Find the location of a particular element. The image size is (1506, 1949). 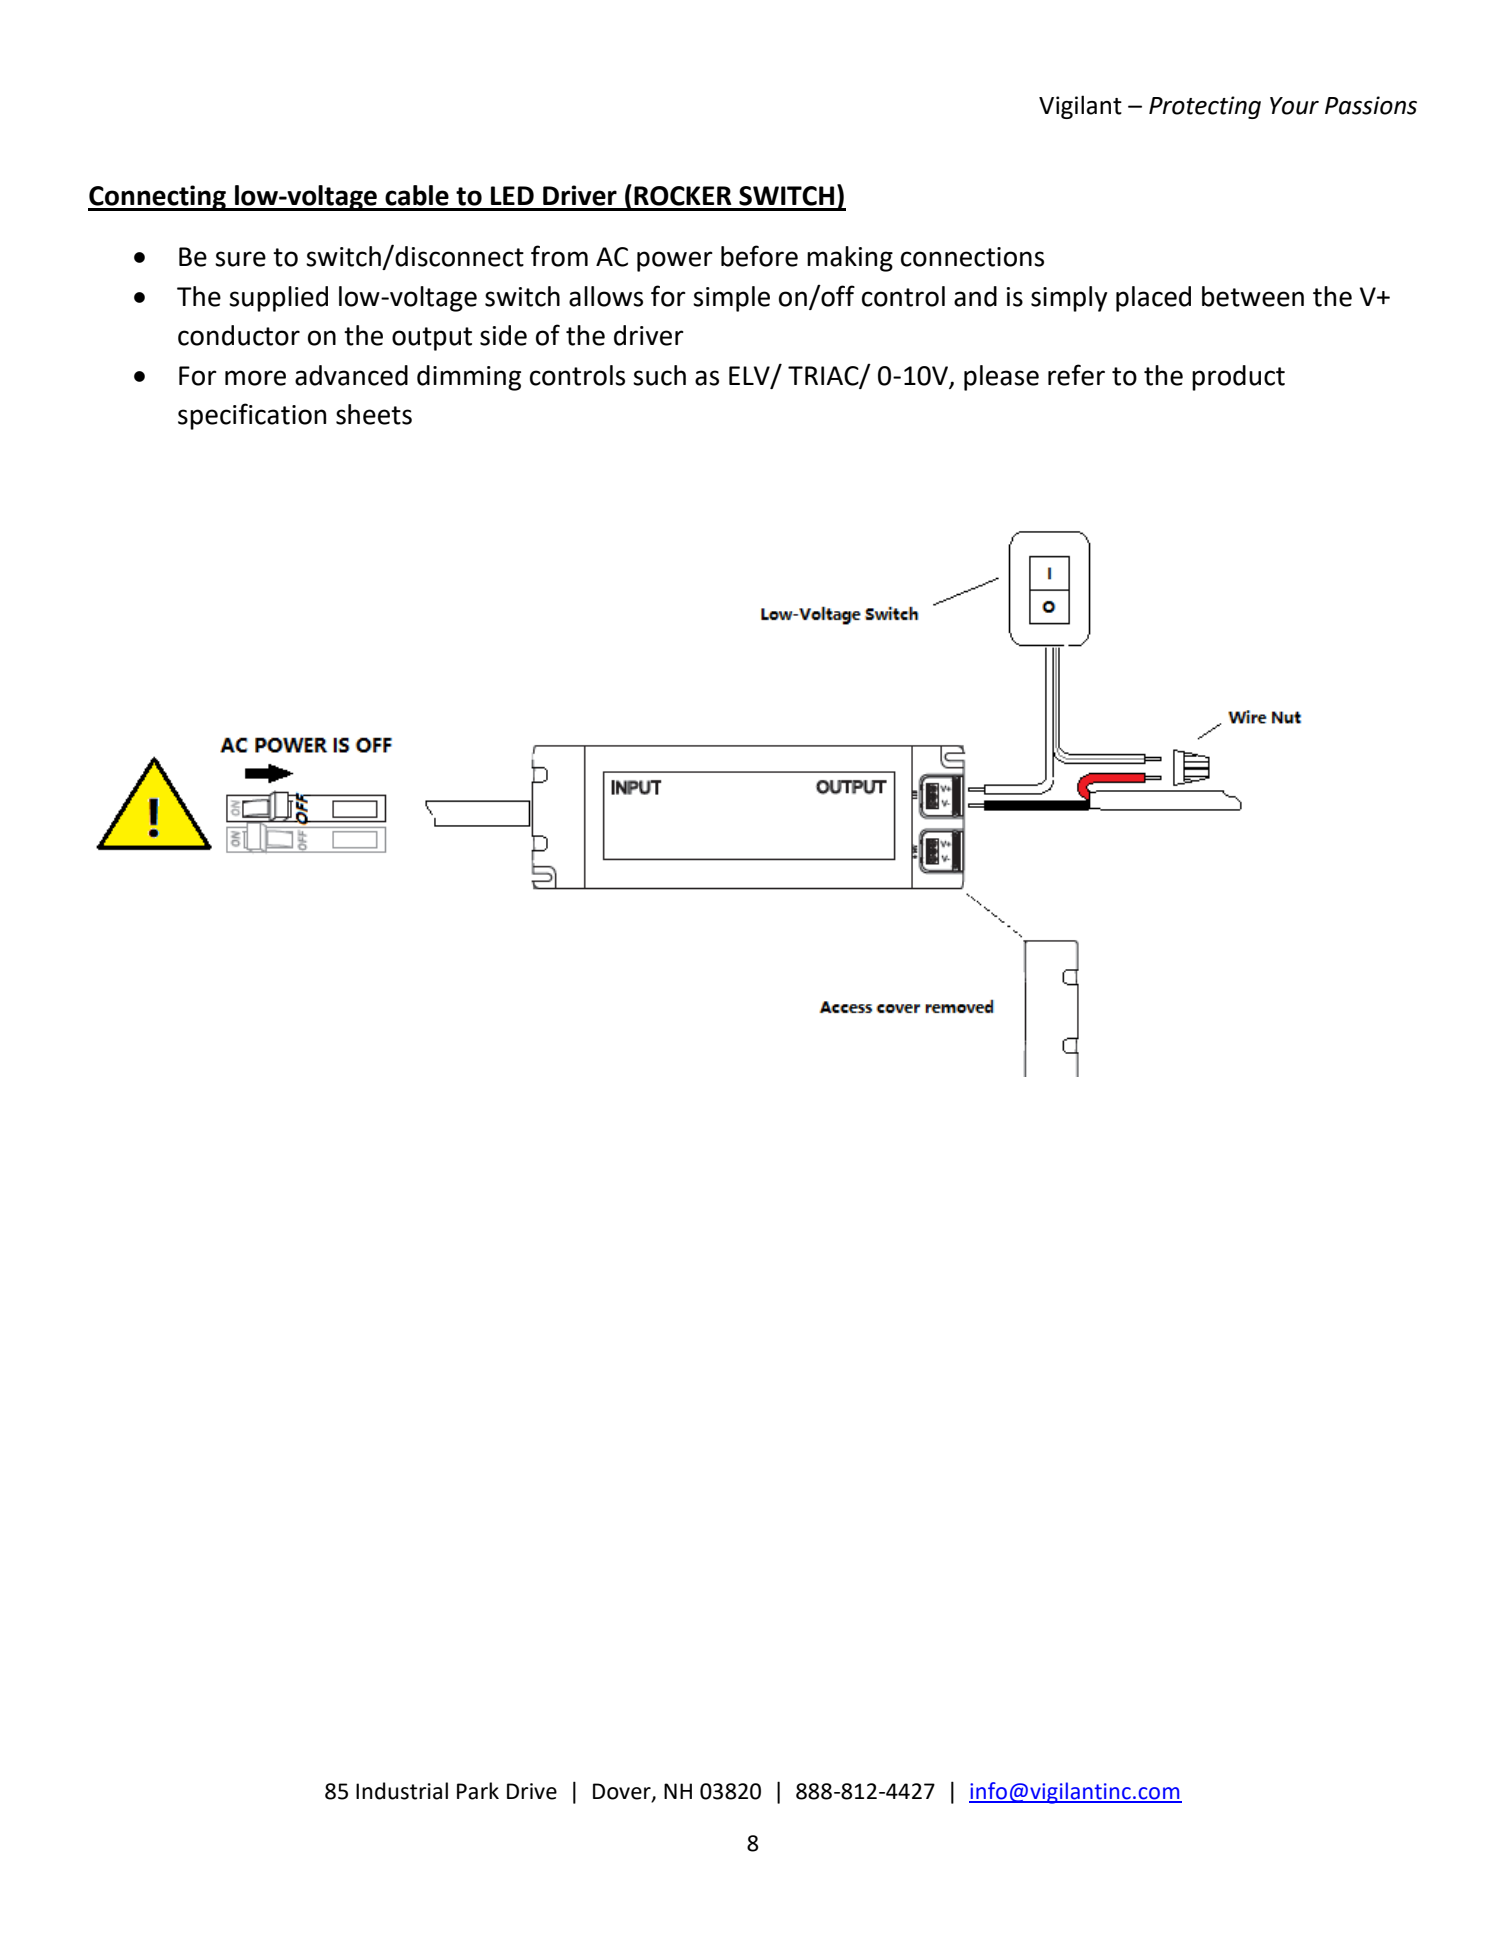

Park is located at coordinates (478, 1791).
